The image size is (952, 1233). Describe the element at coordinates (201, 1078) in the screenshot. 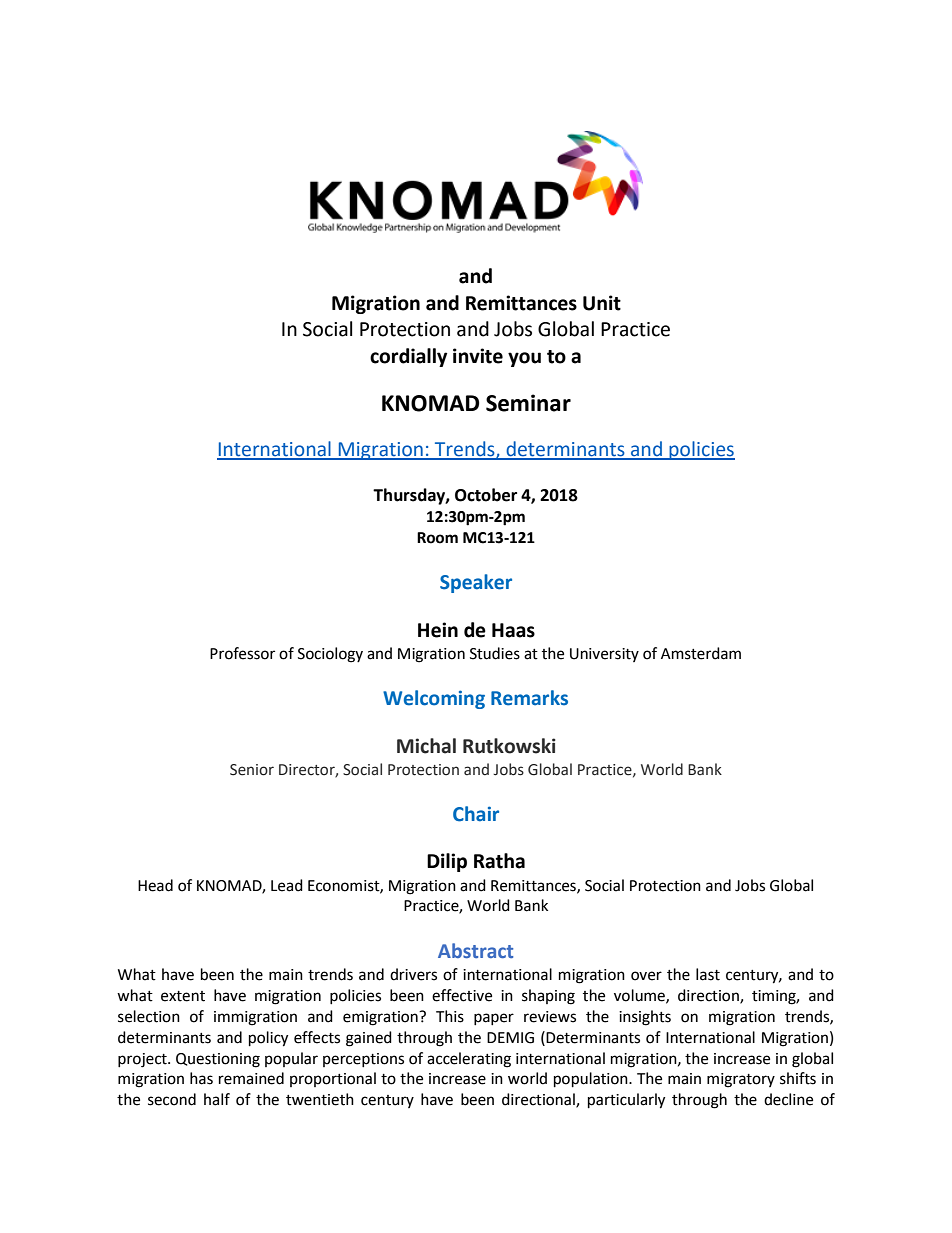

I see `has` at that location.
